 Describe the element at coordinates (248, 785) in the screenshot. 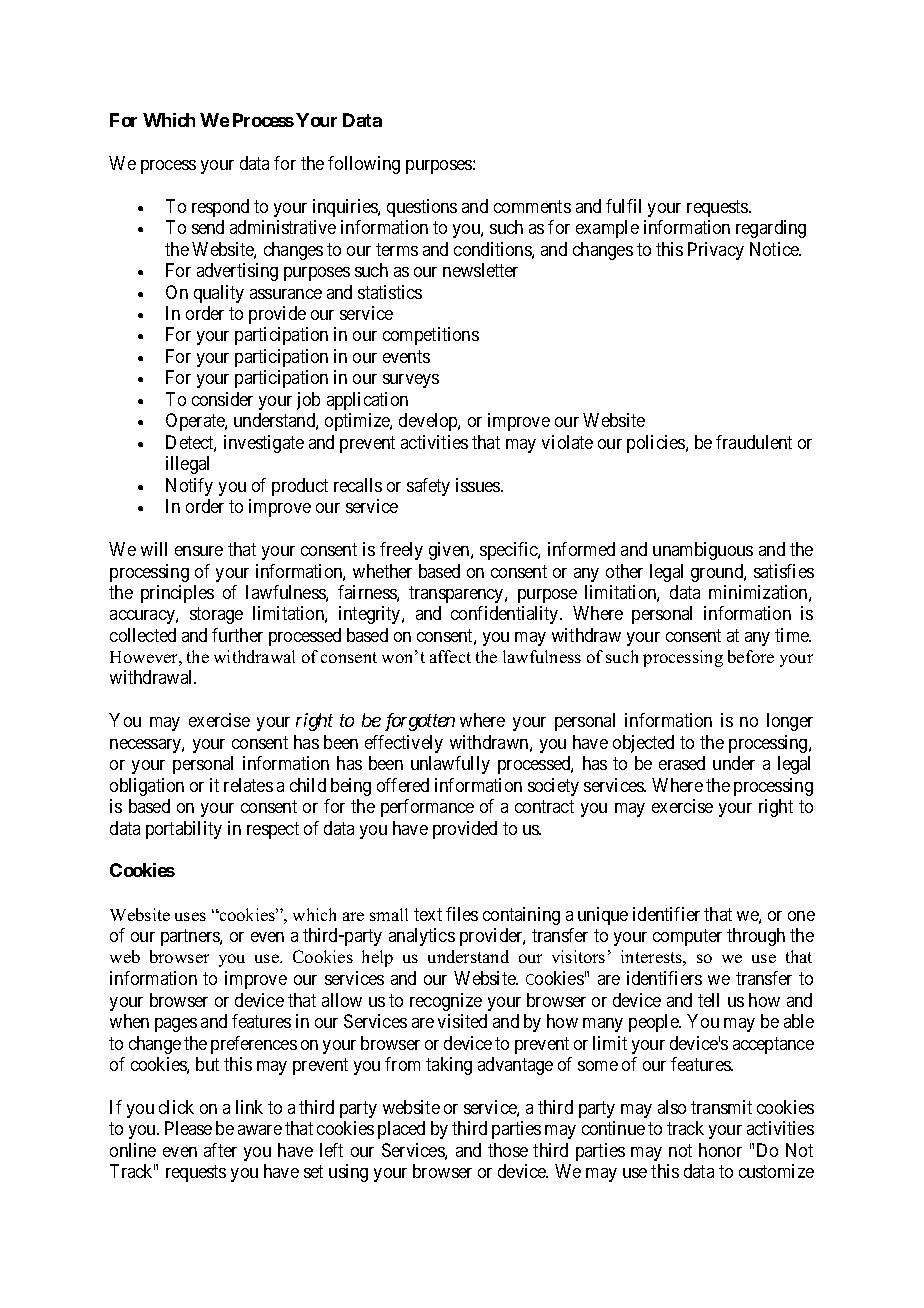

I see `relates` at that location.
